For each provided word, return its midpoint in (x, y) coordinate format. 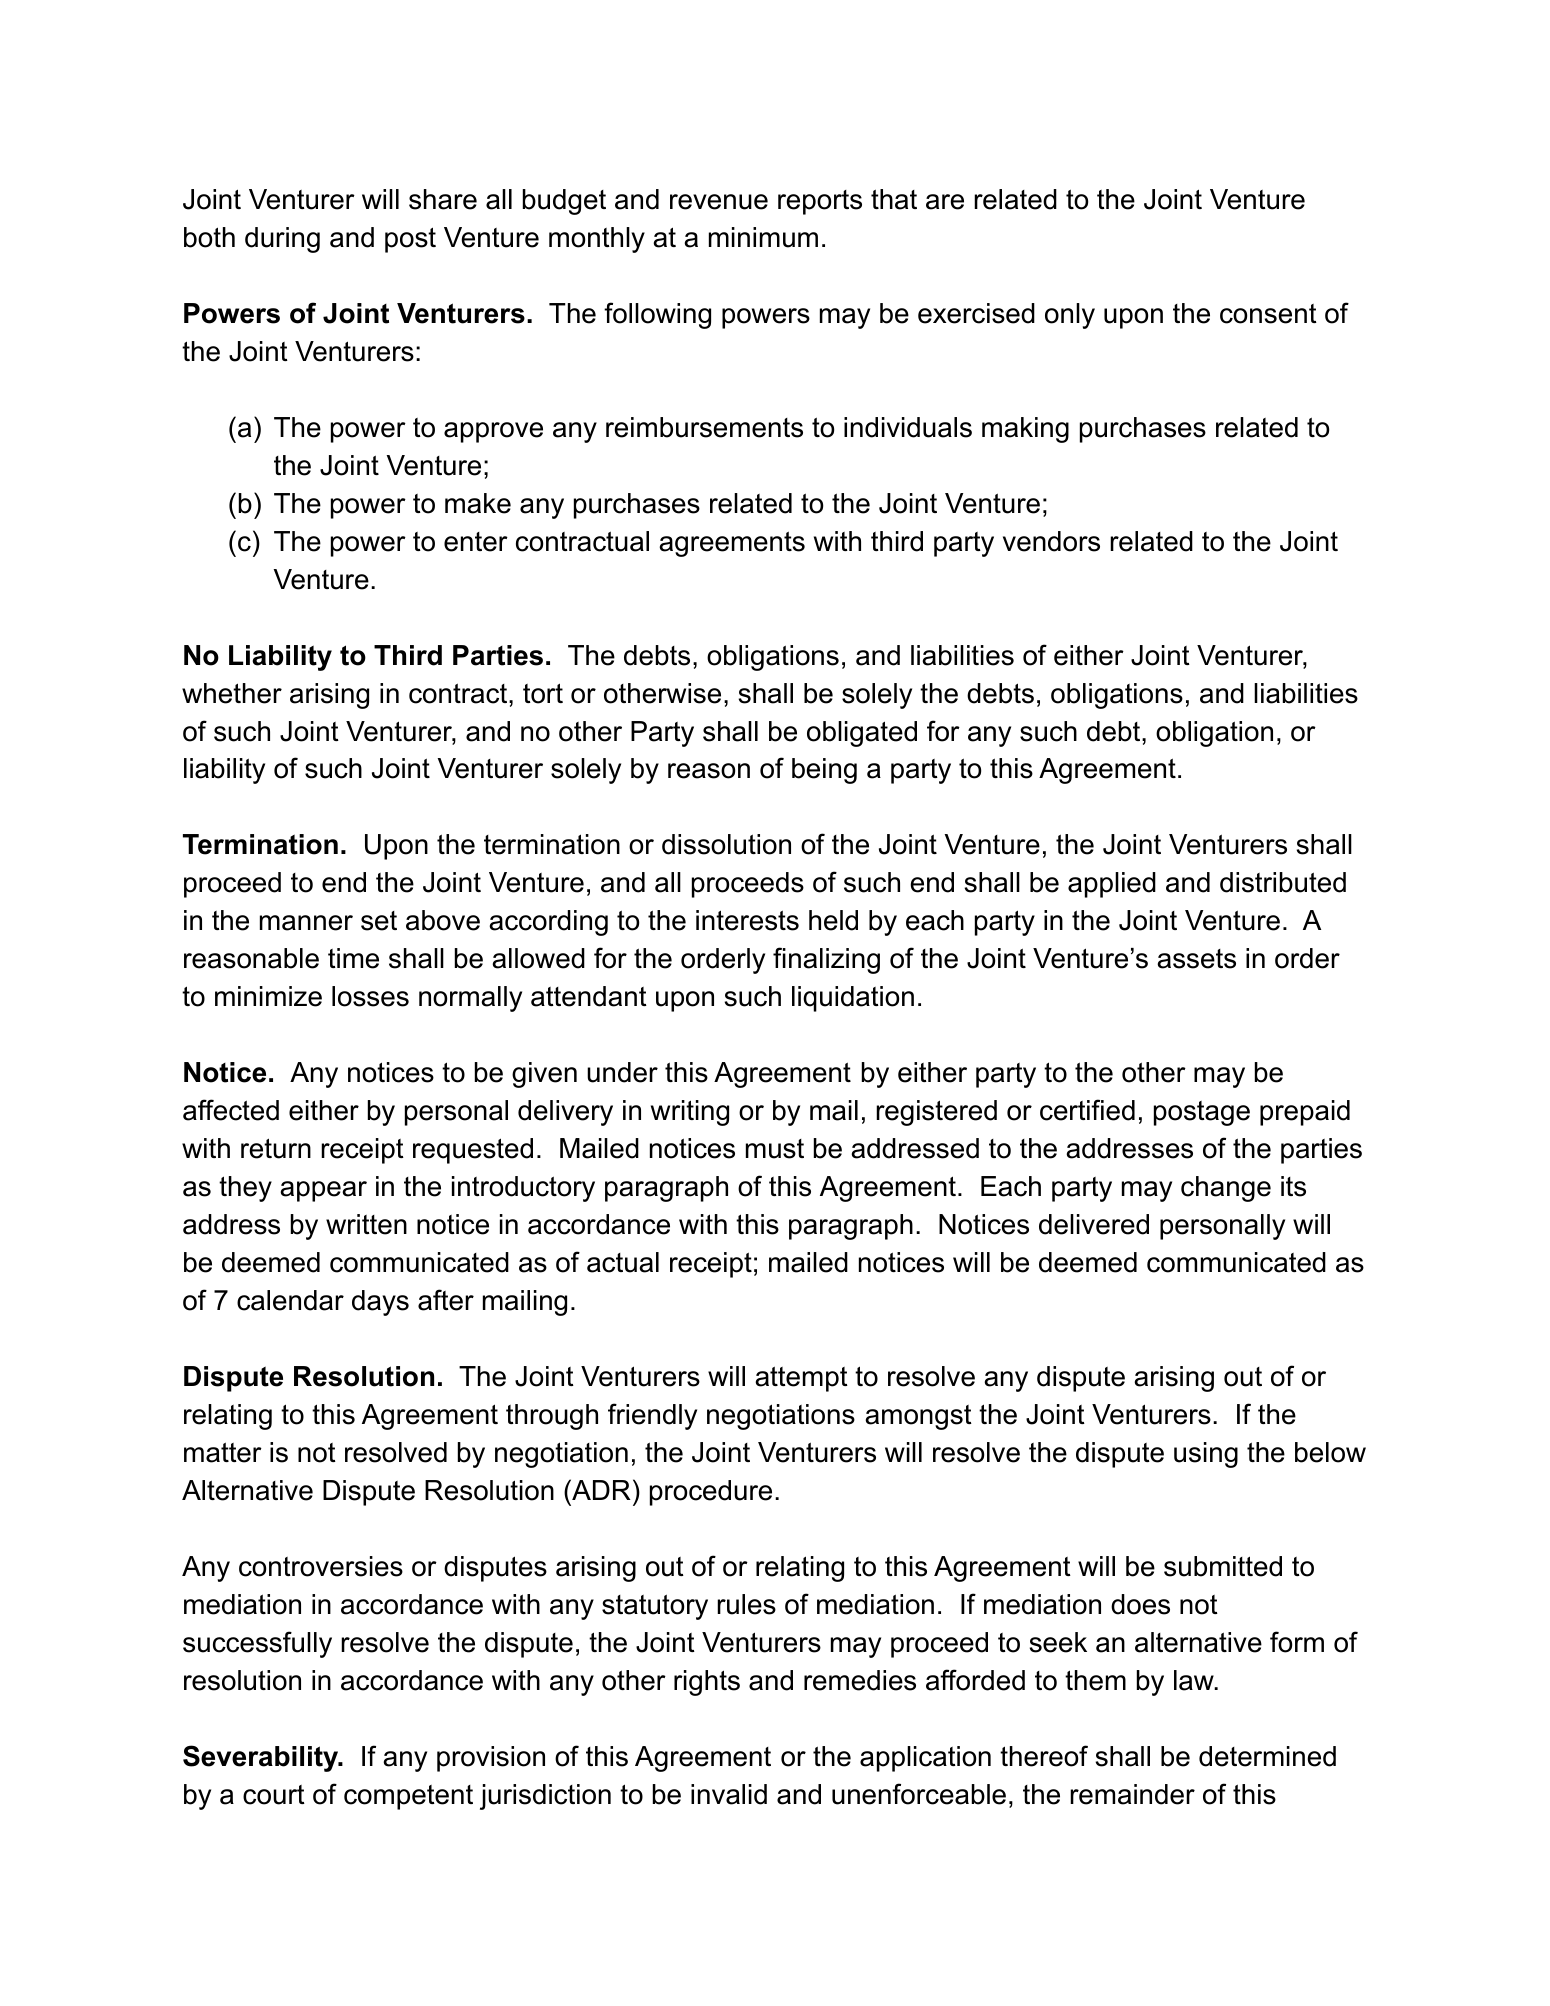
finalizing (826, 960)
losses (370, 996)
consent (1268, 314)
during (282, 240)
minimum (763, 237)
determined (1267, 1756)
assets (1196, 959)
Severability (262, 1758)
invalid (729, 1794)
